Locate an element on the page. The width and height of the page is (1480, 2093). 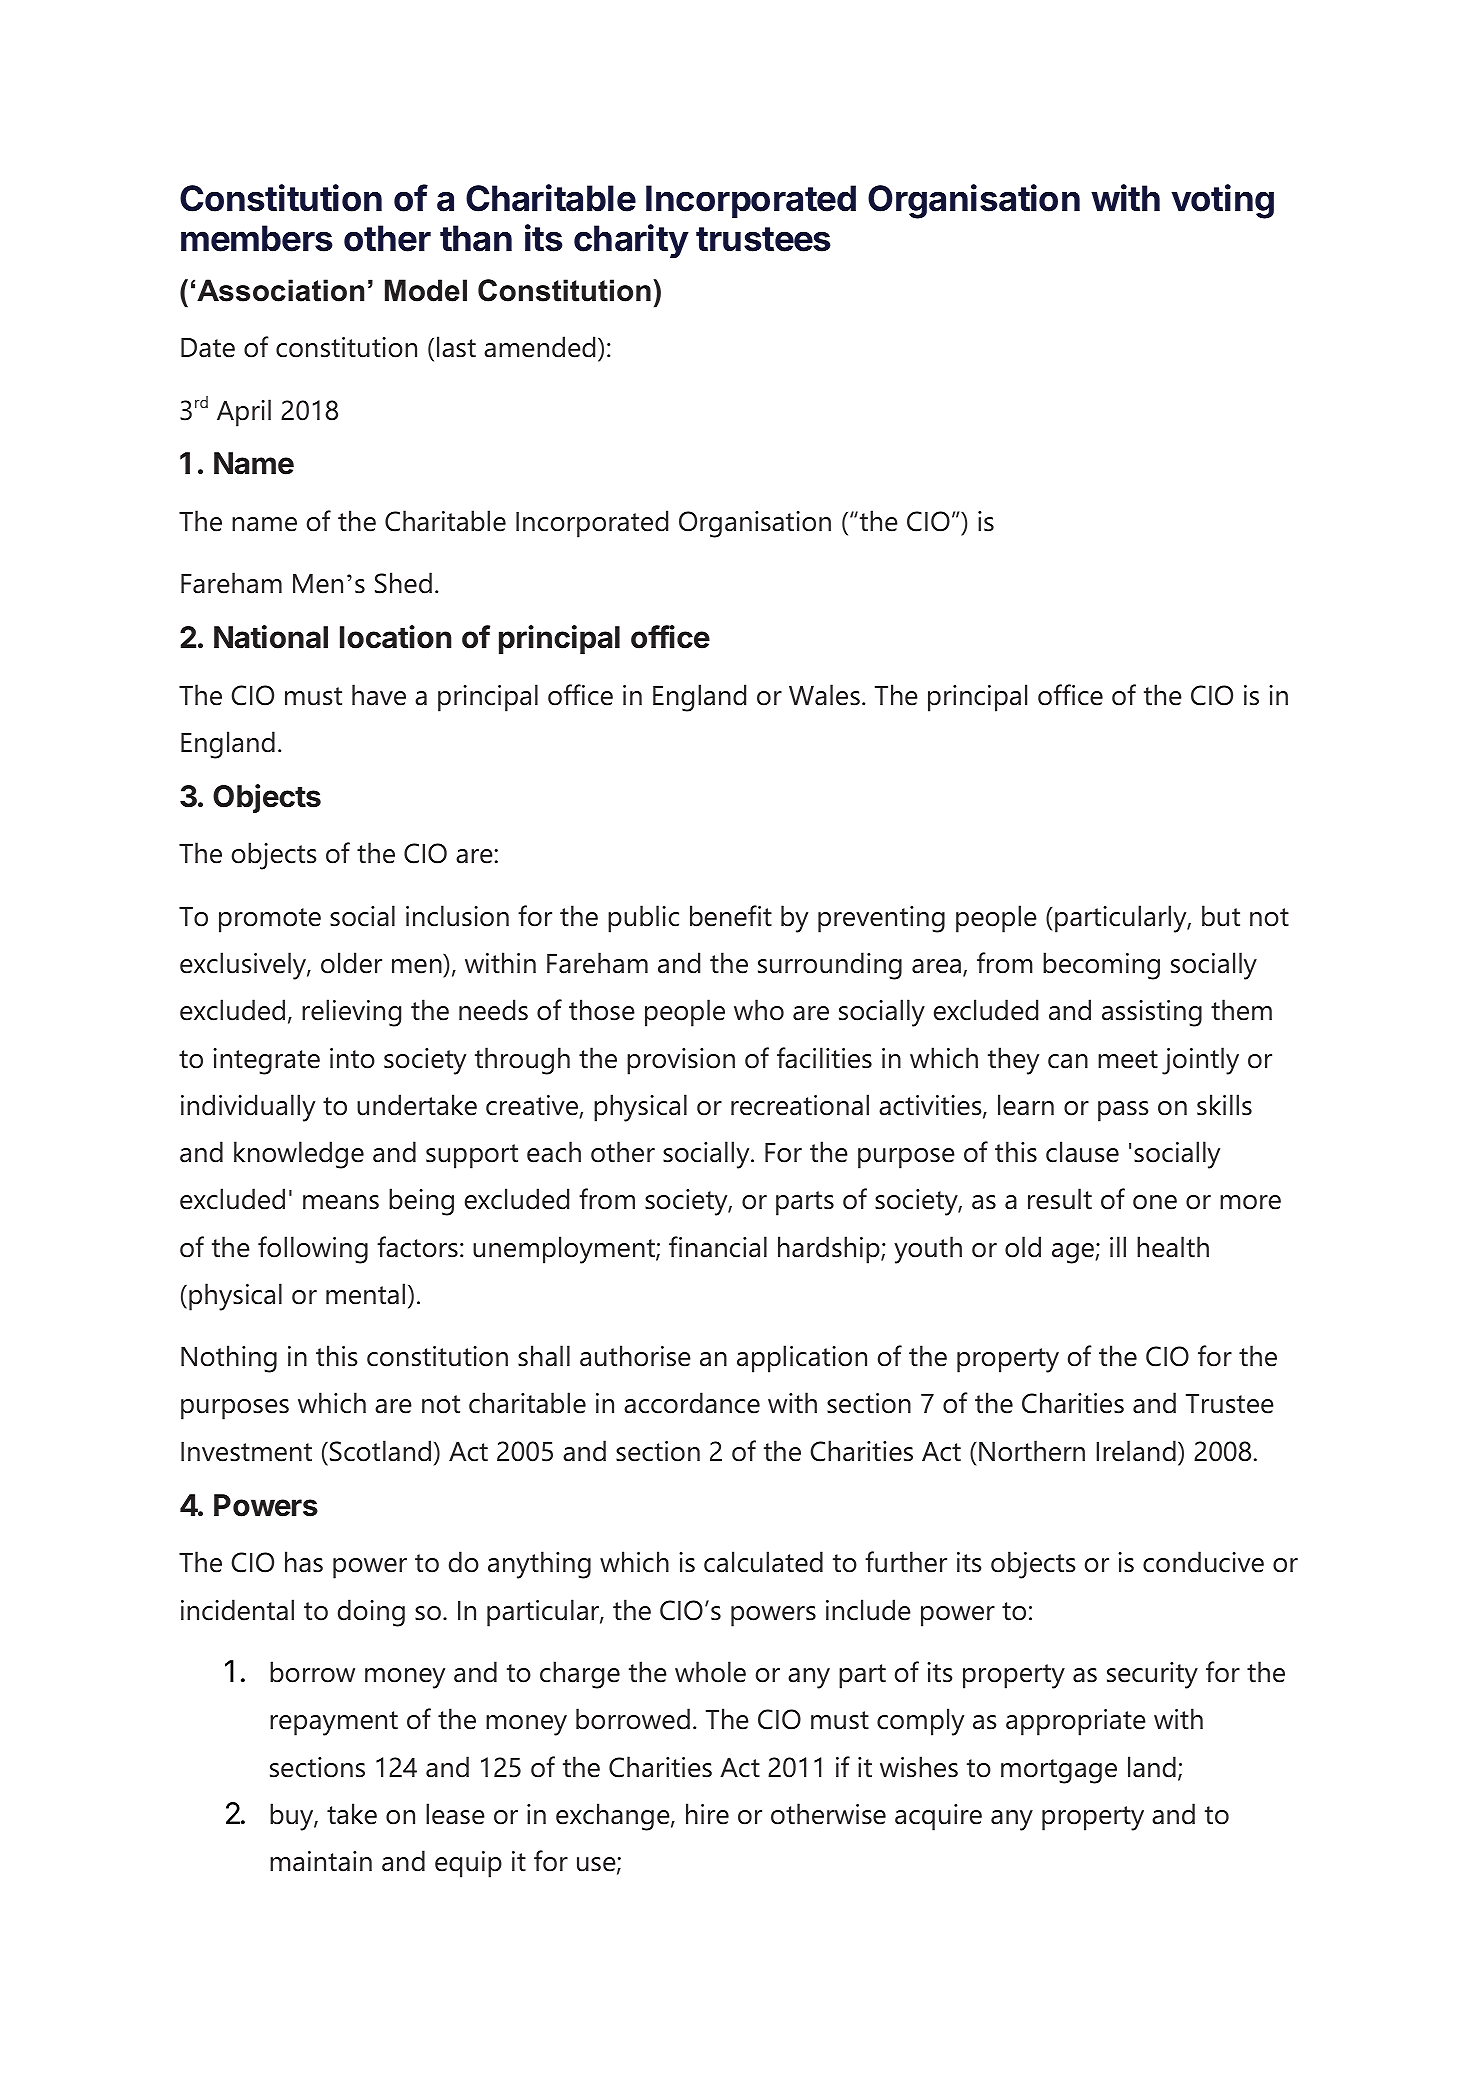
mortgage is located at coordinates (1059, 1771).
